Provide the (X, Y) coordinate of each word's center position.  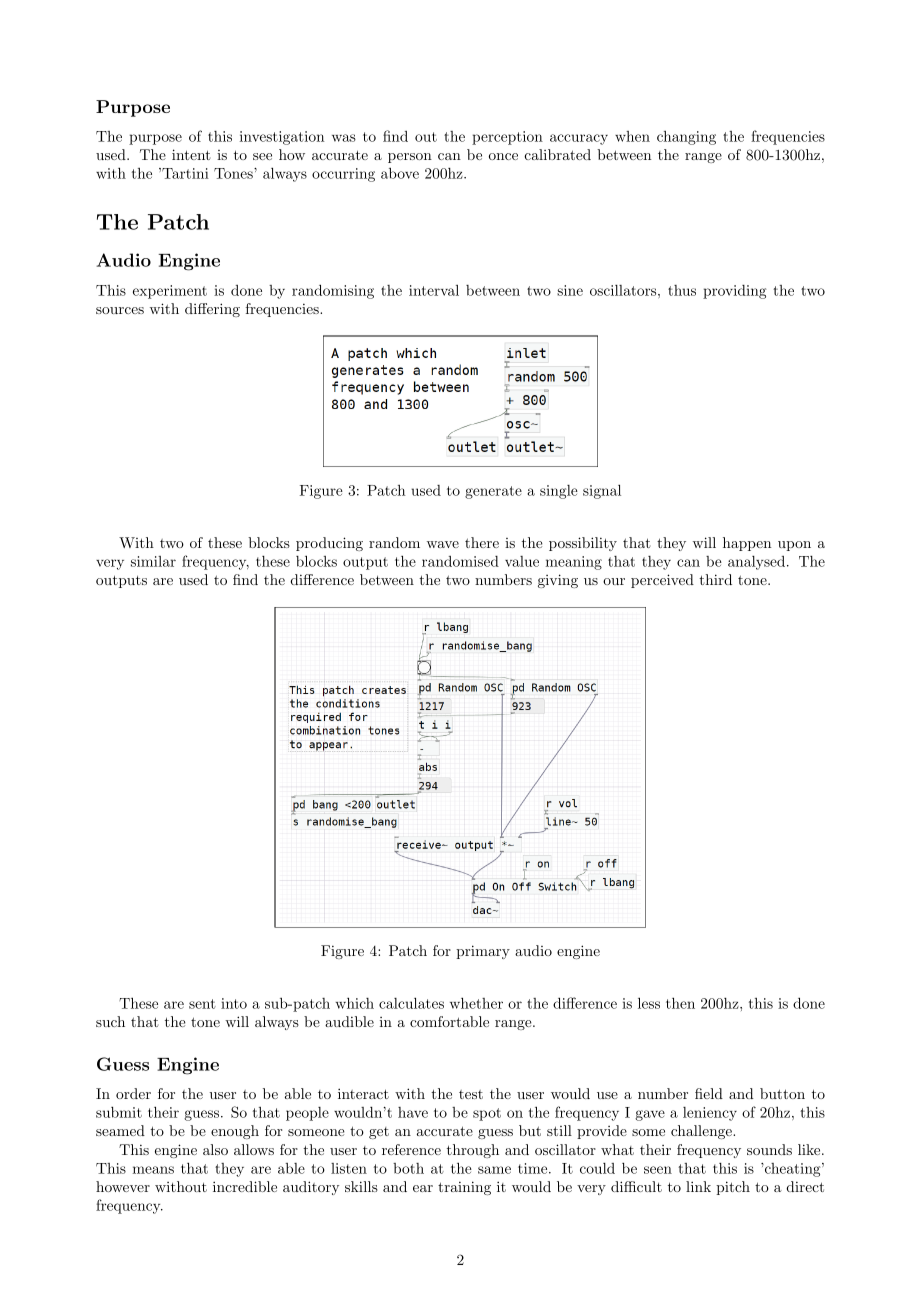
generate (493, 492)
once (503, 156)
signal (602, 491)
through (473, 1151)
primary (483, 952)
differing (212, 310)
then (680, 1003)
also (215, 1149)
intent (191, 154)
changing (686, 138)
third (715, 579)
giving (558, 581)
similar (153, 561)
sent (202, 1004)
